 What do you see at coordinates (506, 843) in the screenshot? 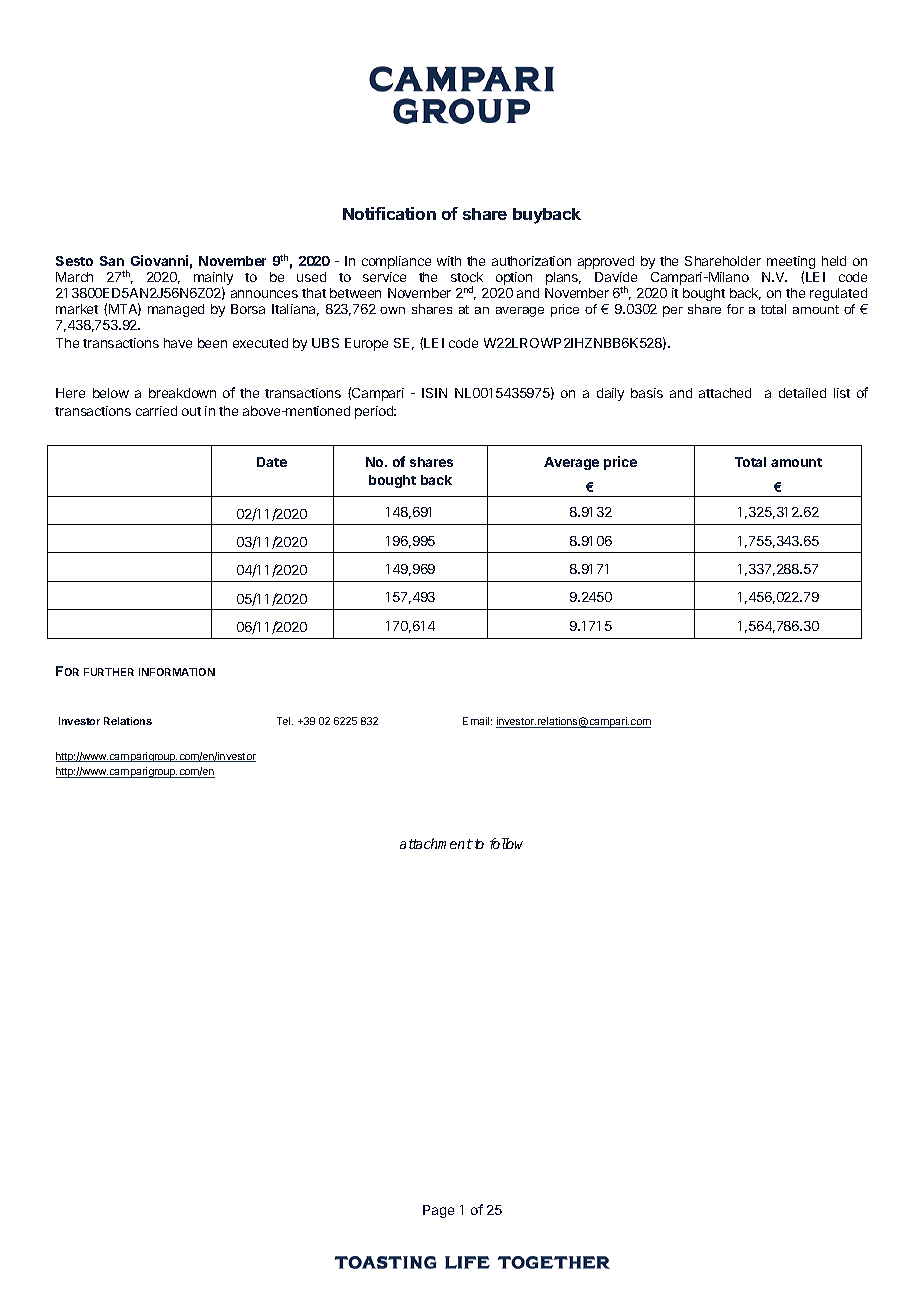
I see `follow` at bounding box center [506, 843].
